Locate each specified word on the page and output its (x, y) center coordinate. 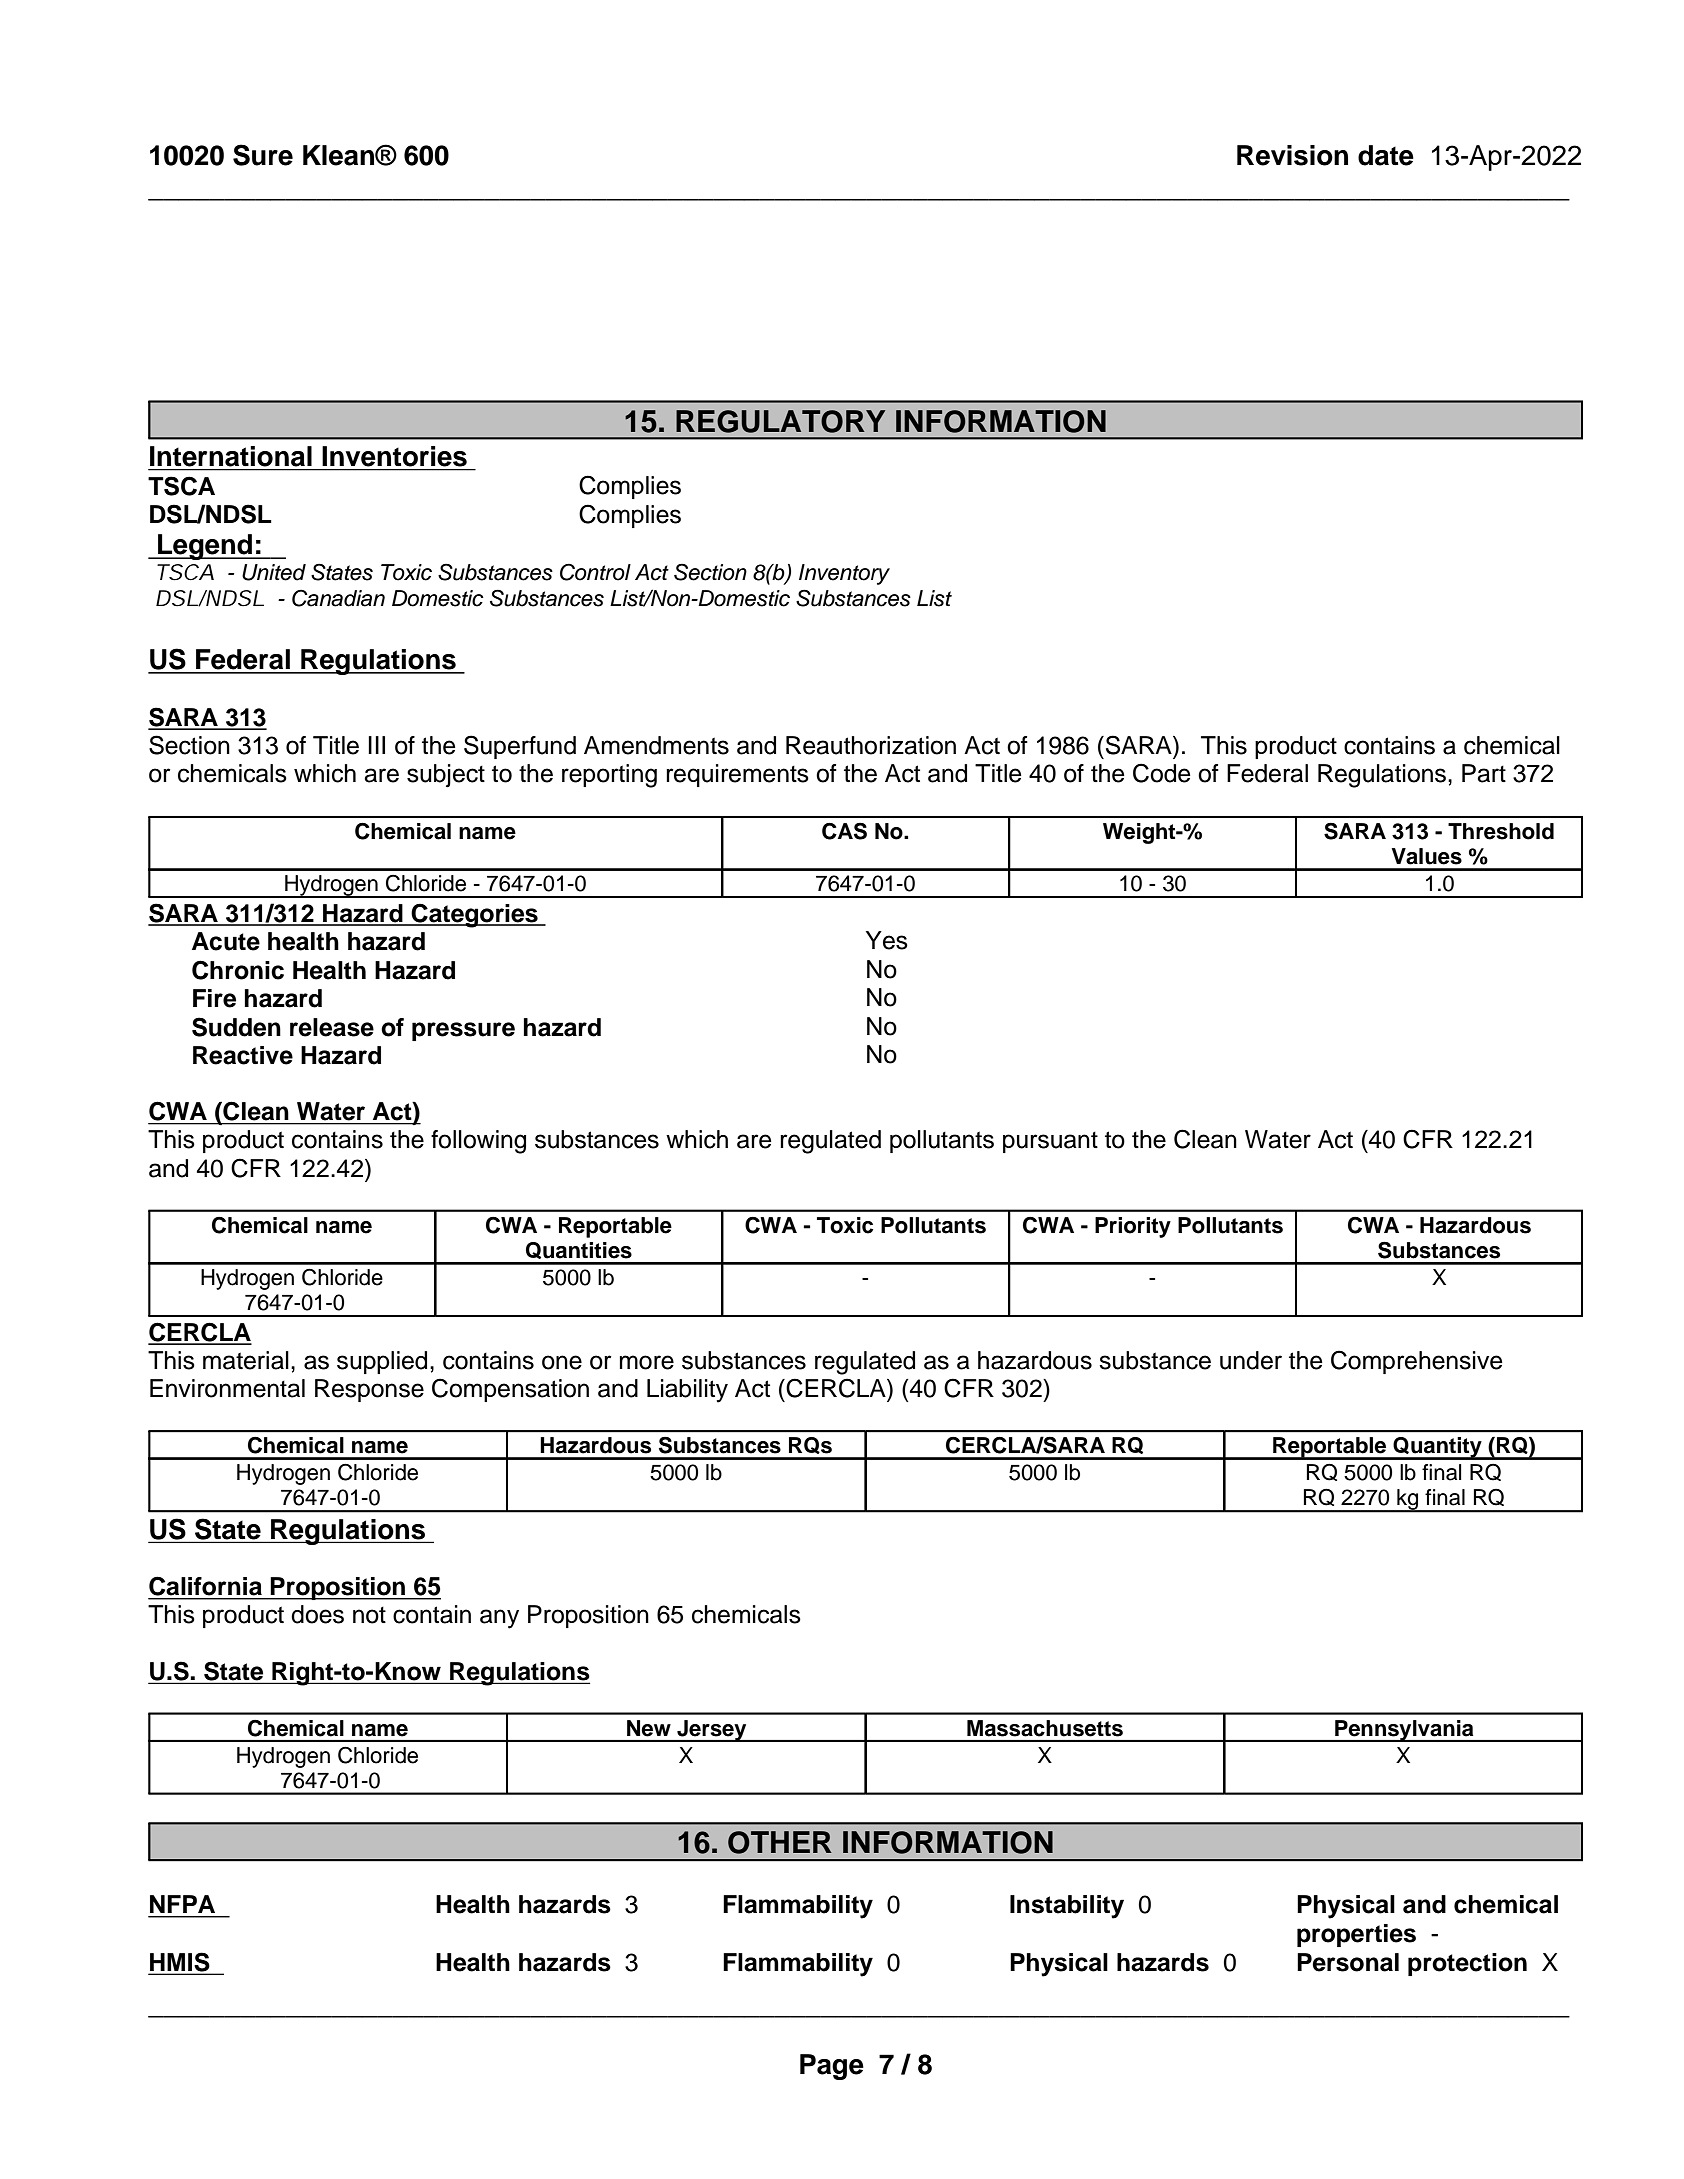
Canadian (338, 598)
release (332, 1027)
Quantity (1437, 1448)
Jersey (712, 1731)
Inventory (844, 574)
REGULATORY (780, 421)
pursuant (1050, 1142)
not (369, 1615)
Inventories (395, 456)
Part (1484, 773)
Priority (1133, 1227)
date (1386, 155)
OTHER (780, 1842)
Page (832, 2067)
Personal (1348, 1962)
